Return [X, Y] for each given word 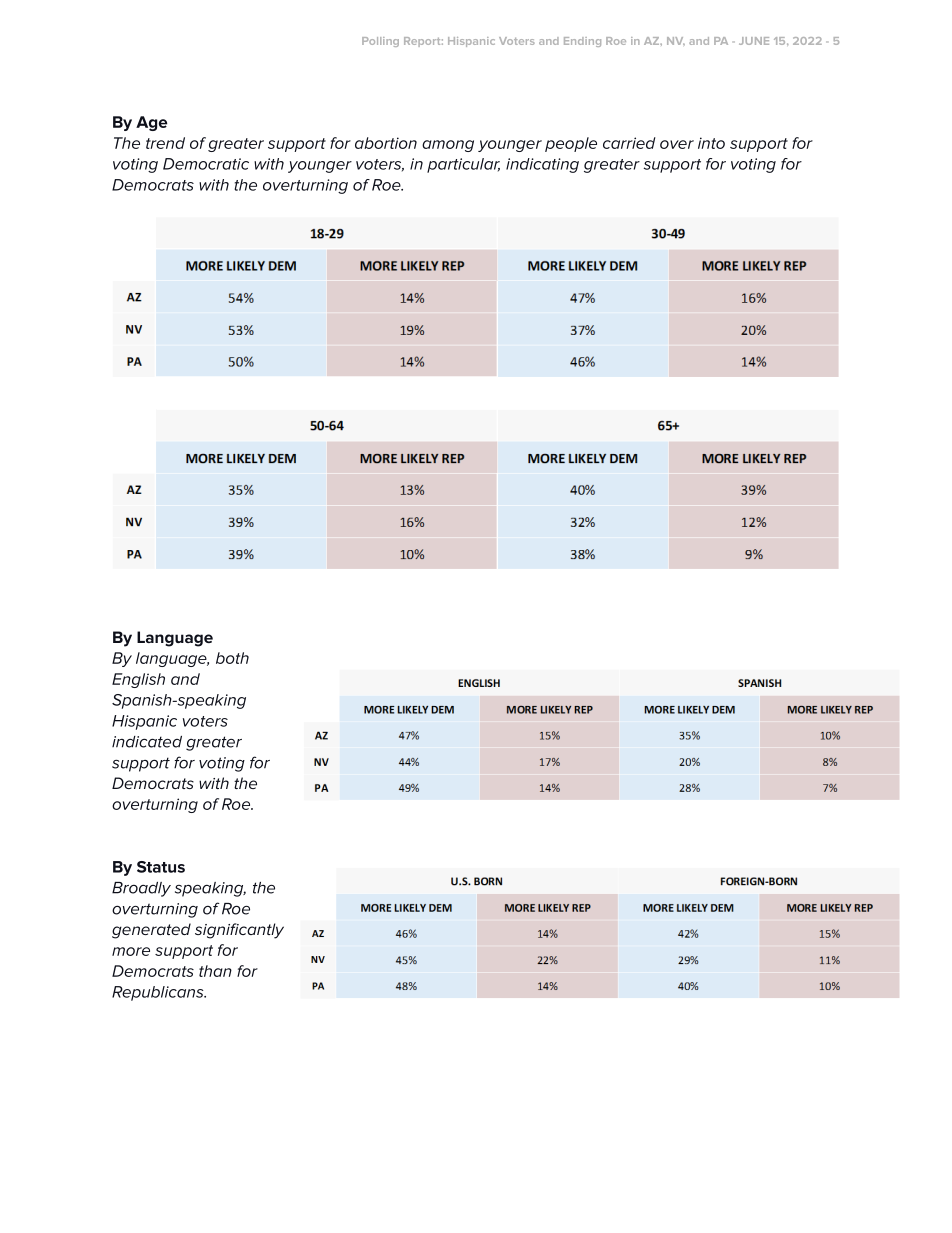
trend [165, 143]
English [138, 680]
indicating [542, 165]
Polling [380, 42]
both [232, 658]
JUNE [754, 41]
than [215, 971]
